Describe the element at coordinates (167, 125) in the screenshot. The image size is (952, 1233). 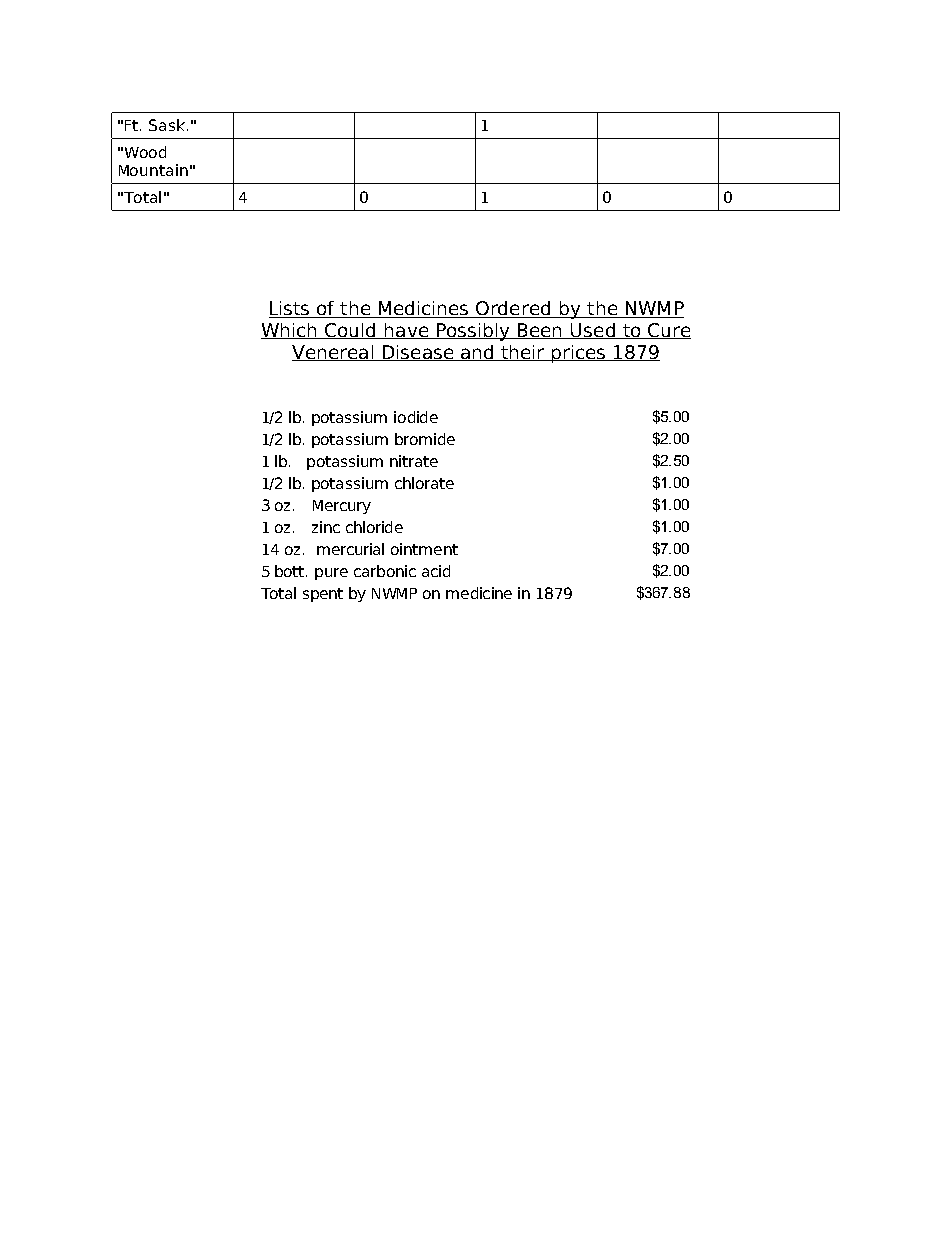
I see `Sask` at that location.
